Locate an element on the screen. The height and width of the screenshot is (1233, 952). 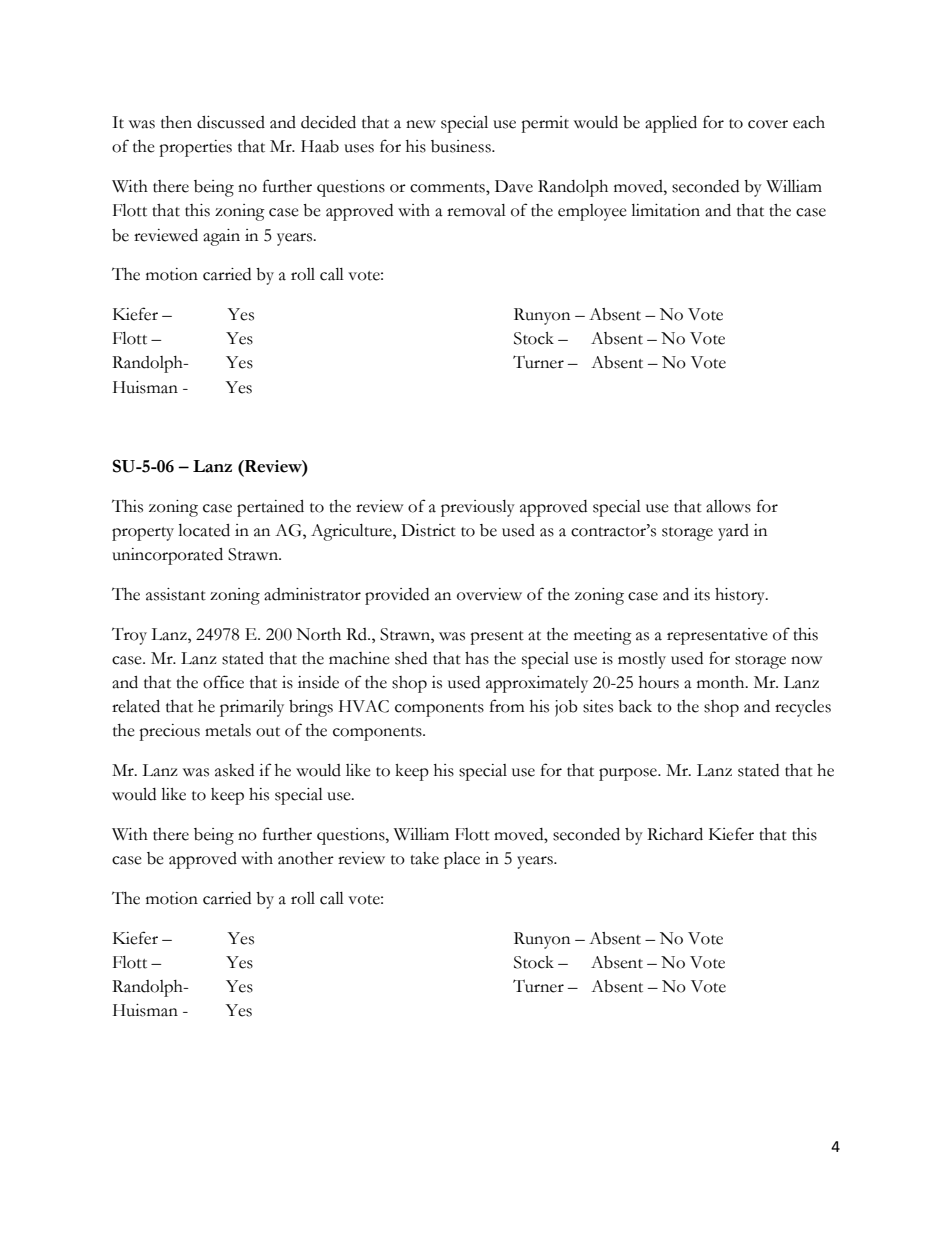
assistant is located at coordinates (176, 594).
